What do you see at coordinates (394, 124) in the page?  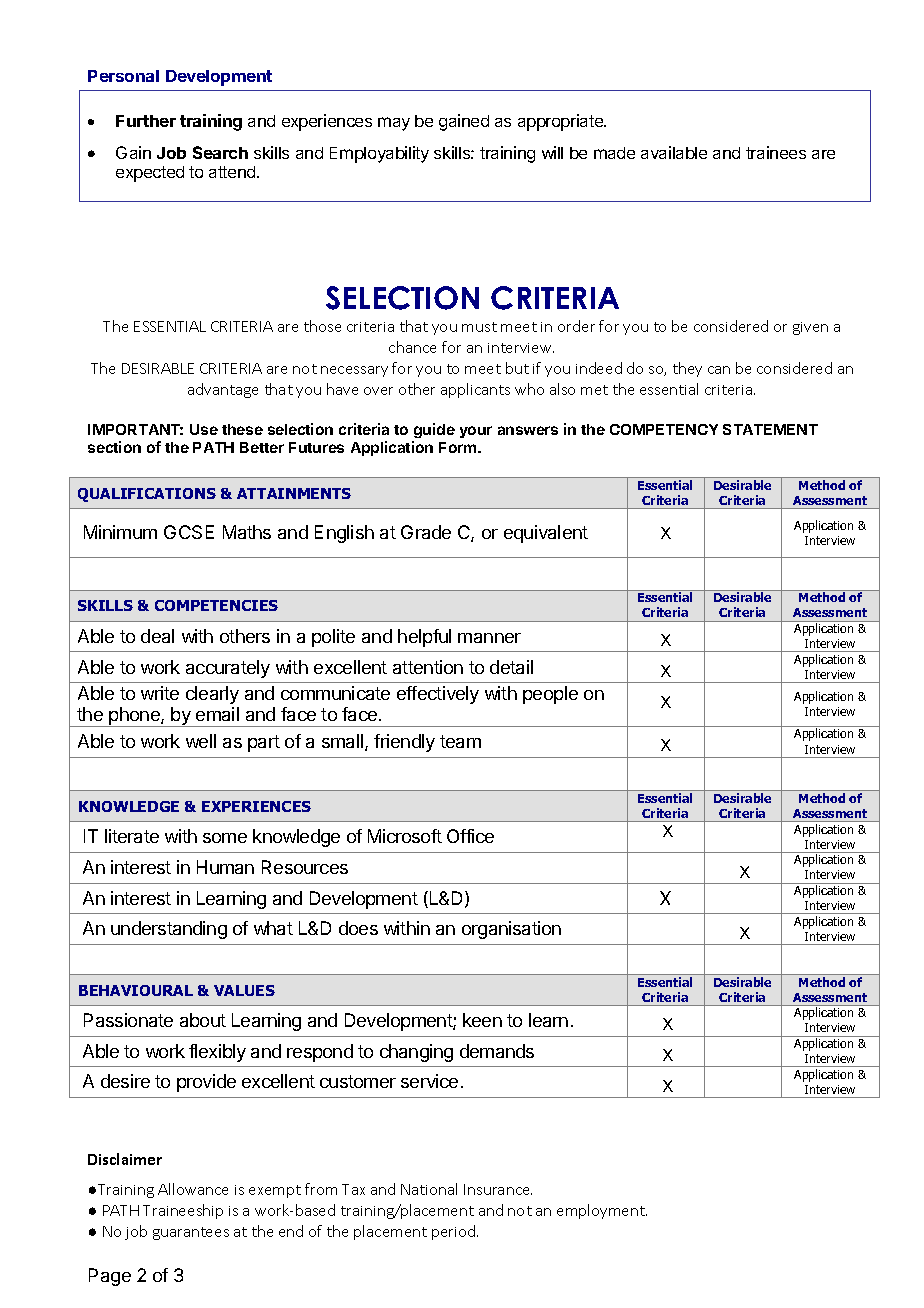 I see `may` at bounding box center [394, 124].
